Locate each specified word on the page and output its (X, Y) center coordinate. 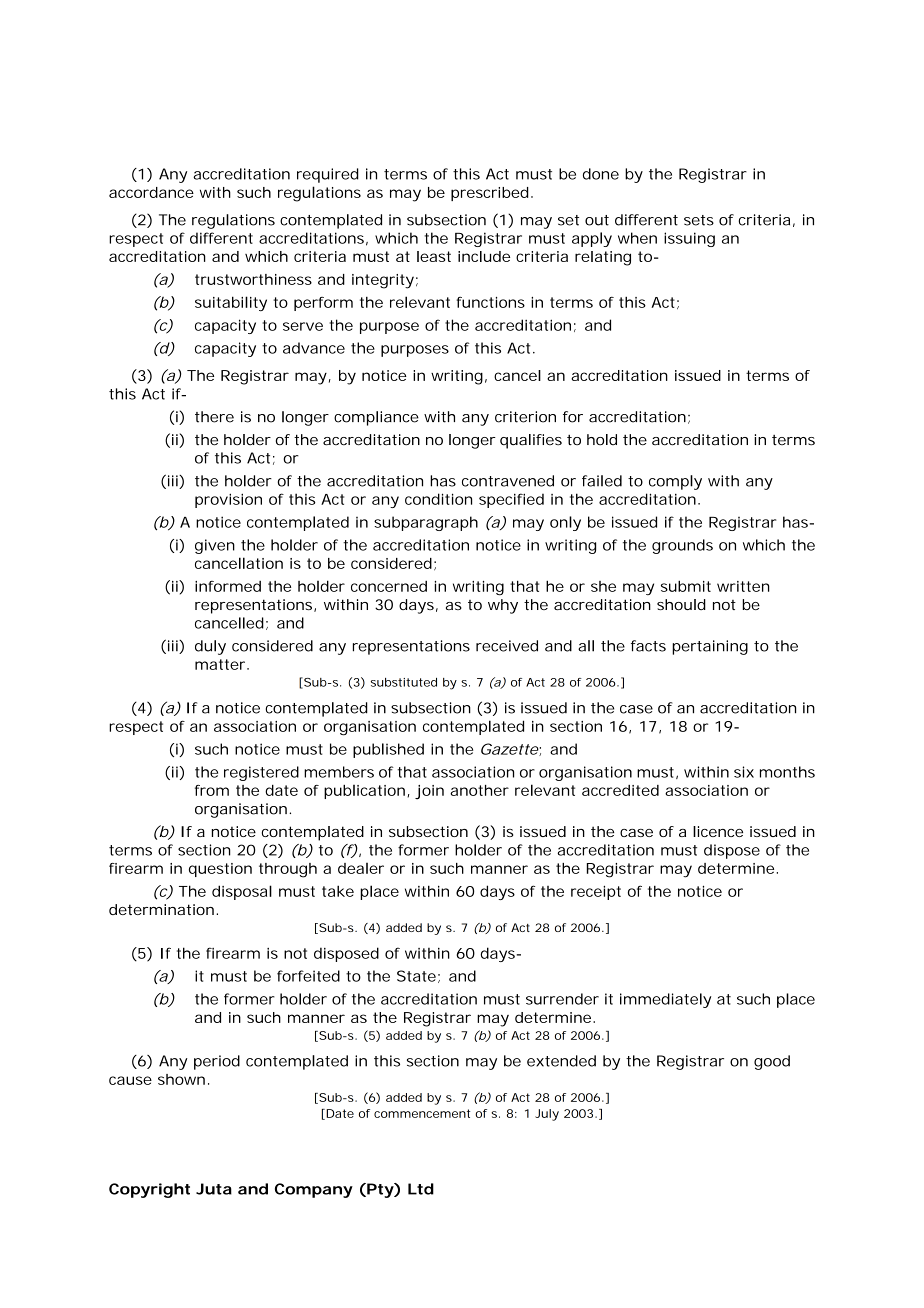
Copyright (149, 1190)
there (214, 417)
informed (228, 586)
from (212, 790)
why (503, 606)
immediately (665, 1000)
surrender (562, 999)
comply (675, 482)
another (479, 790)
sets (699, 220)
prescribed (490, 194)
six (744, 772)
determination (161, 909)
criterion (525, 417)
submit (686, 586)
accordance (151, 192)
